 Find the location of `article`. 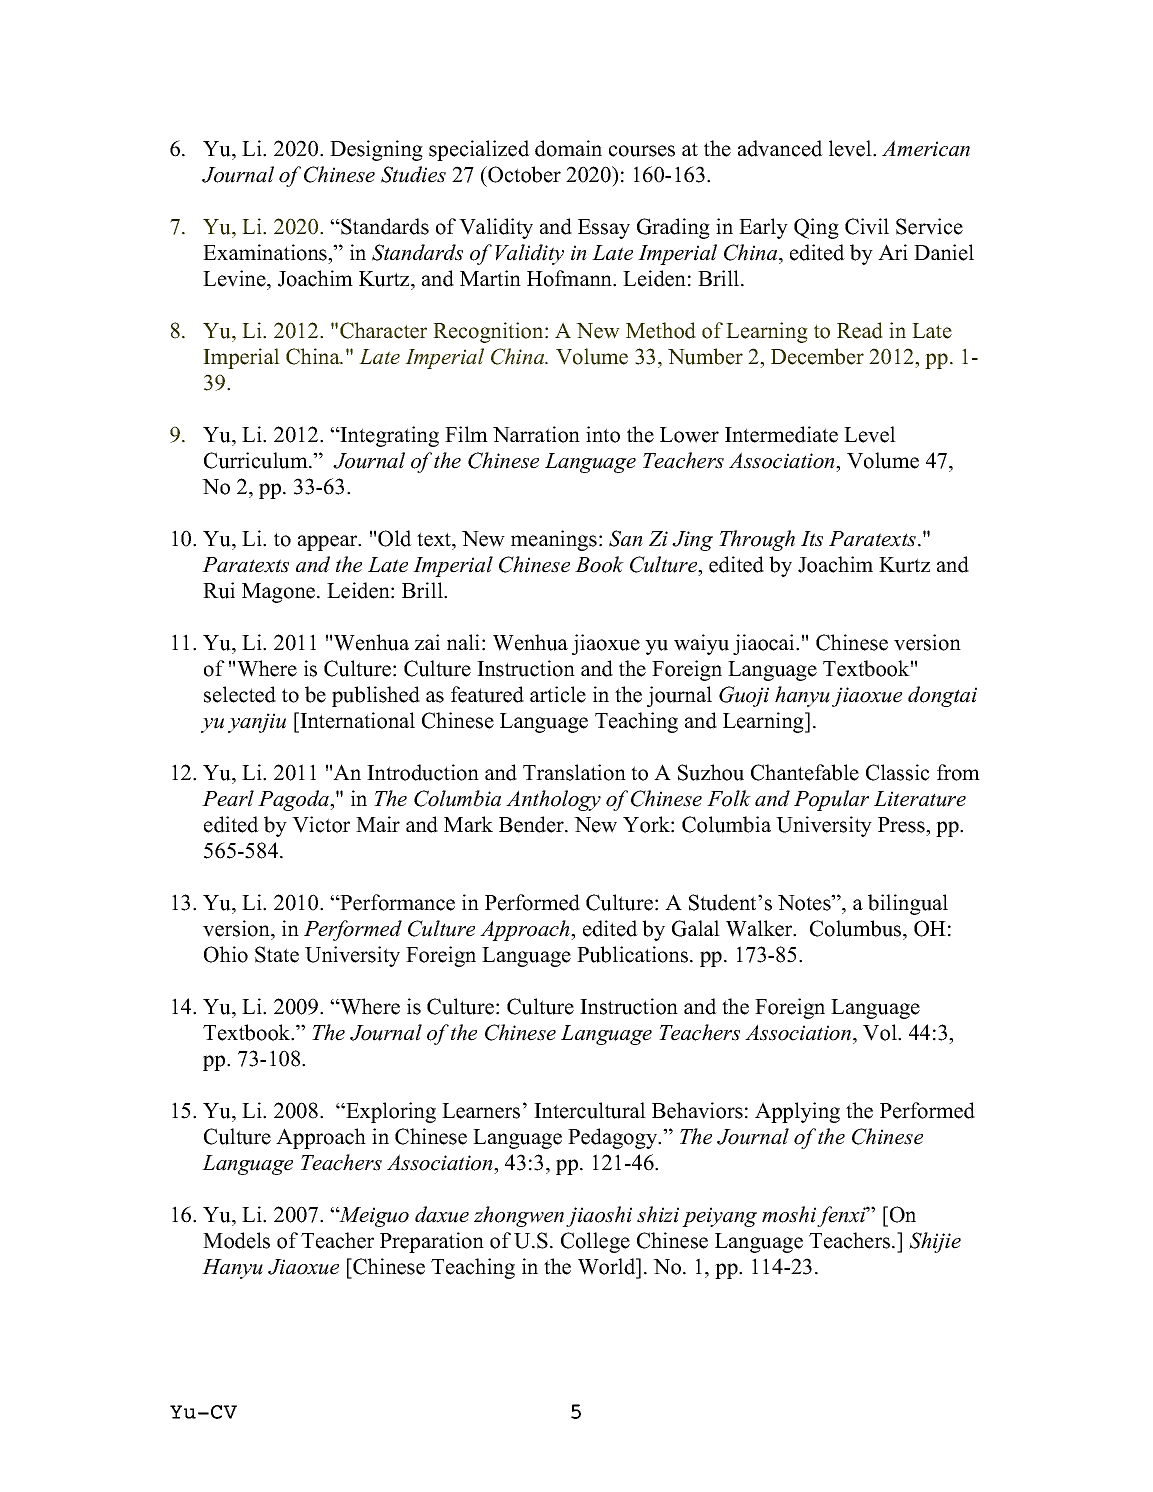

article is located at coordinates (558, 694).
